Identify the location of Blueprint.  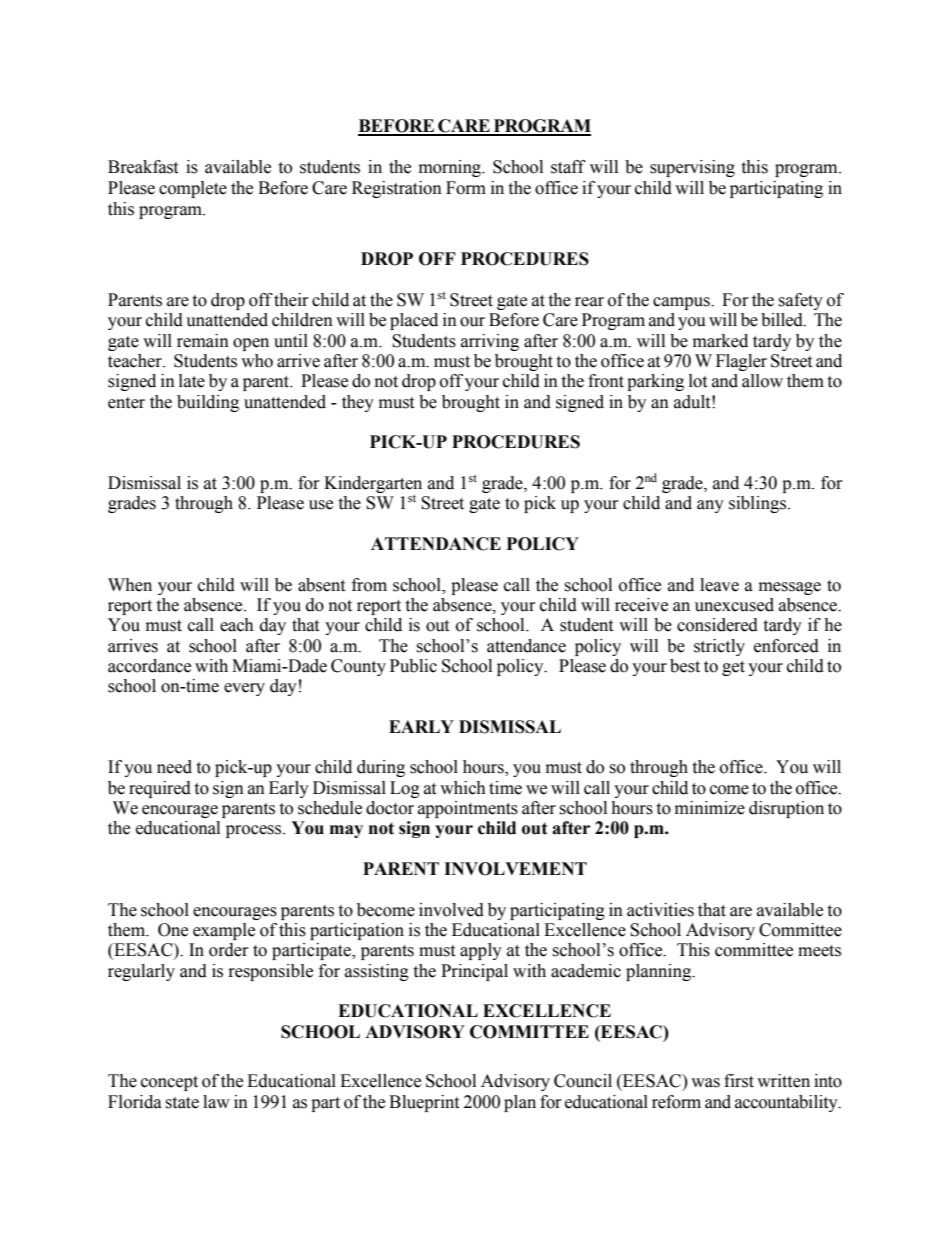
(424, 1103).
